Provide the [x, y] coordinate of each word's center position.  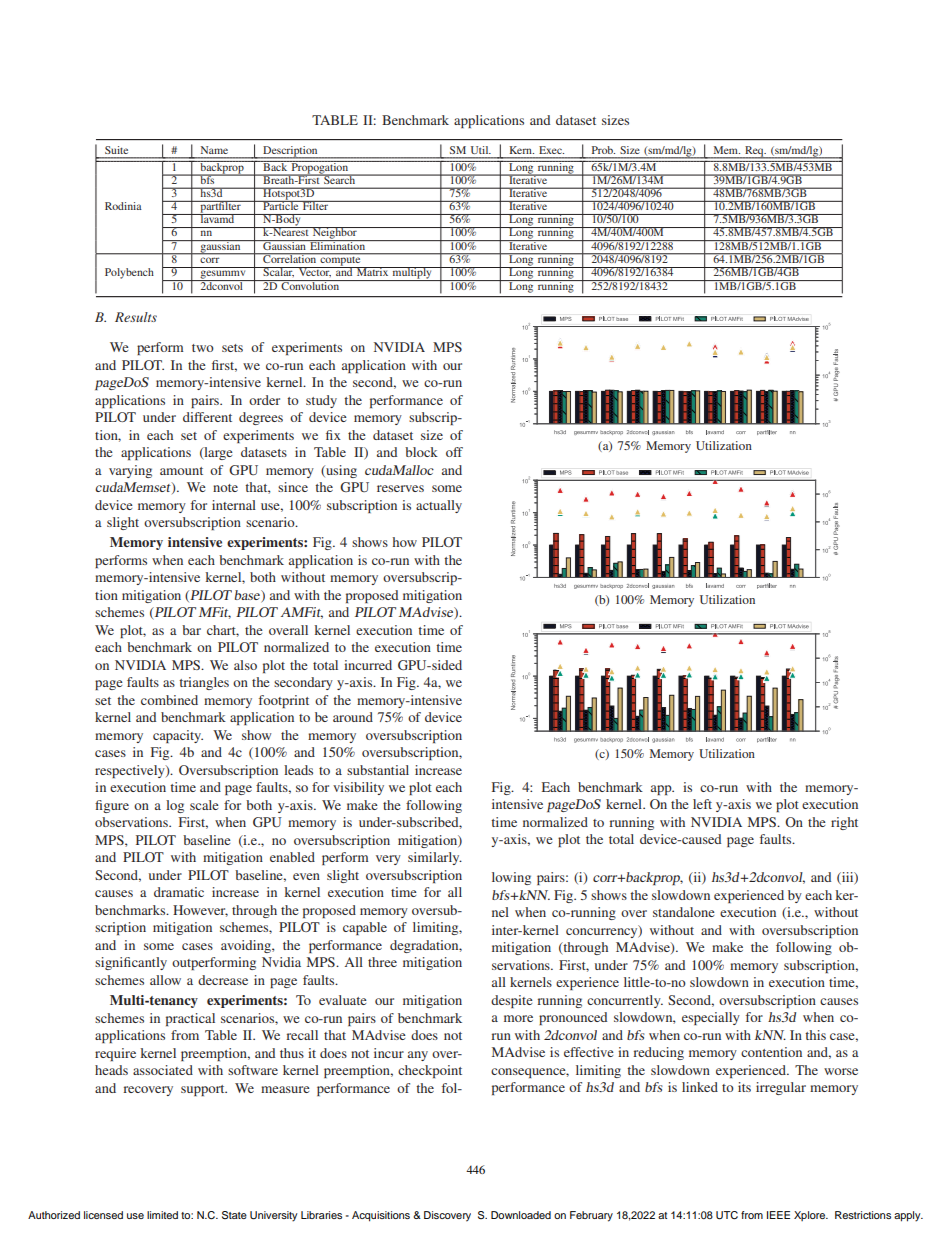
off [454, 452]
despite [512, 1001]
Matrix [372, 271]
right [844, 823]
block [421, 452]
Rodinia [123, 206]
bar [191, 630]
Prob [603, 150]
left [702, 804]
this [815, 1035]
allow [165, 980]
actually [439, 506]
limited [162, 1215]
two [203, 348]
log [175, 806]
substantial [378, 770]
